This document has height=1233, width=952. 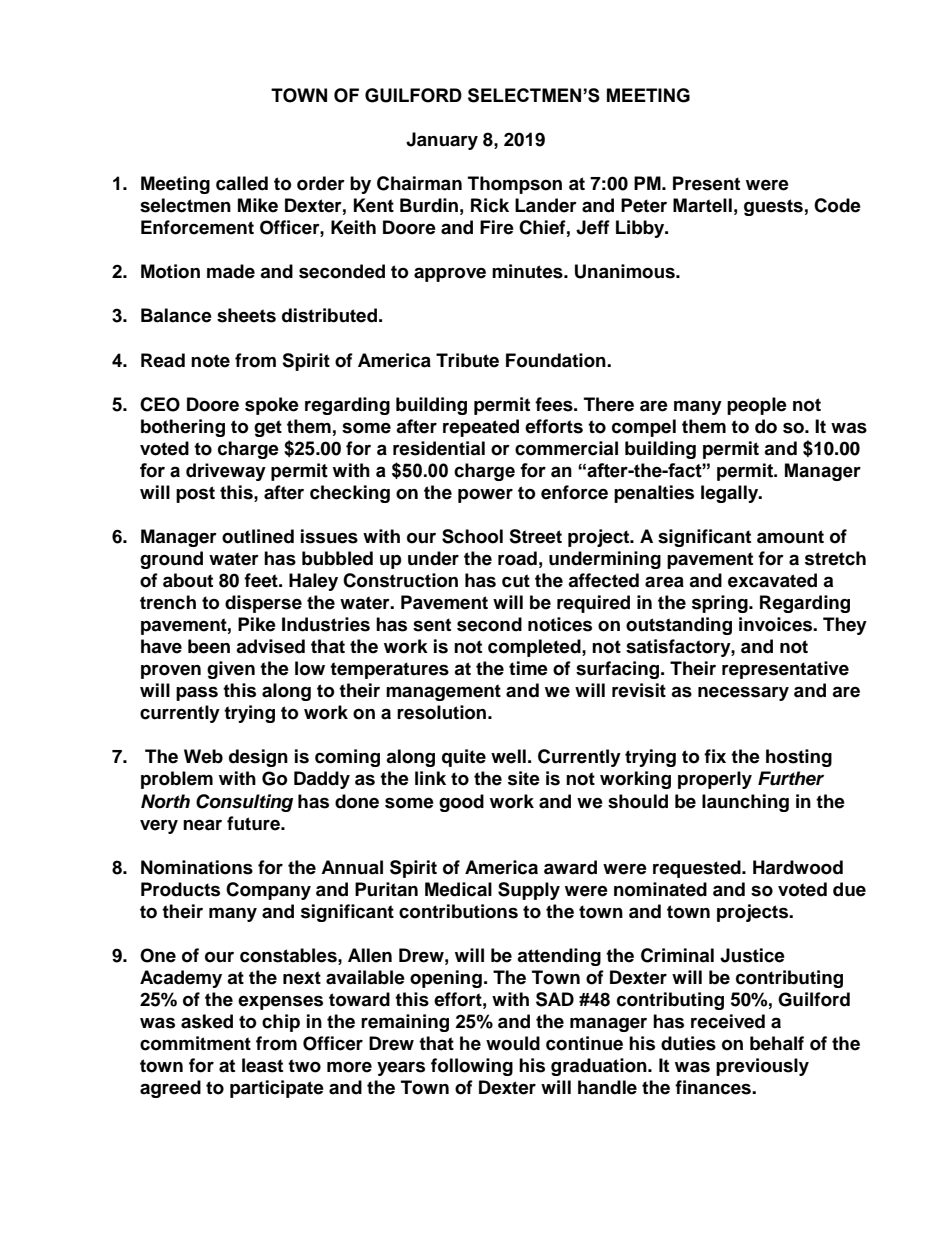 I want to click on called, so click(x=242, y=183).
